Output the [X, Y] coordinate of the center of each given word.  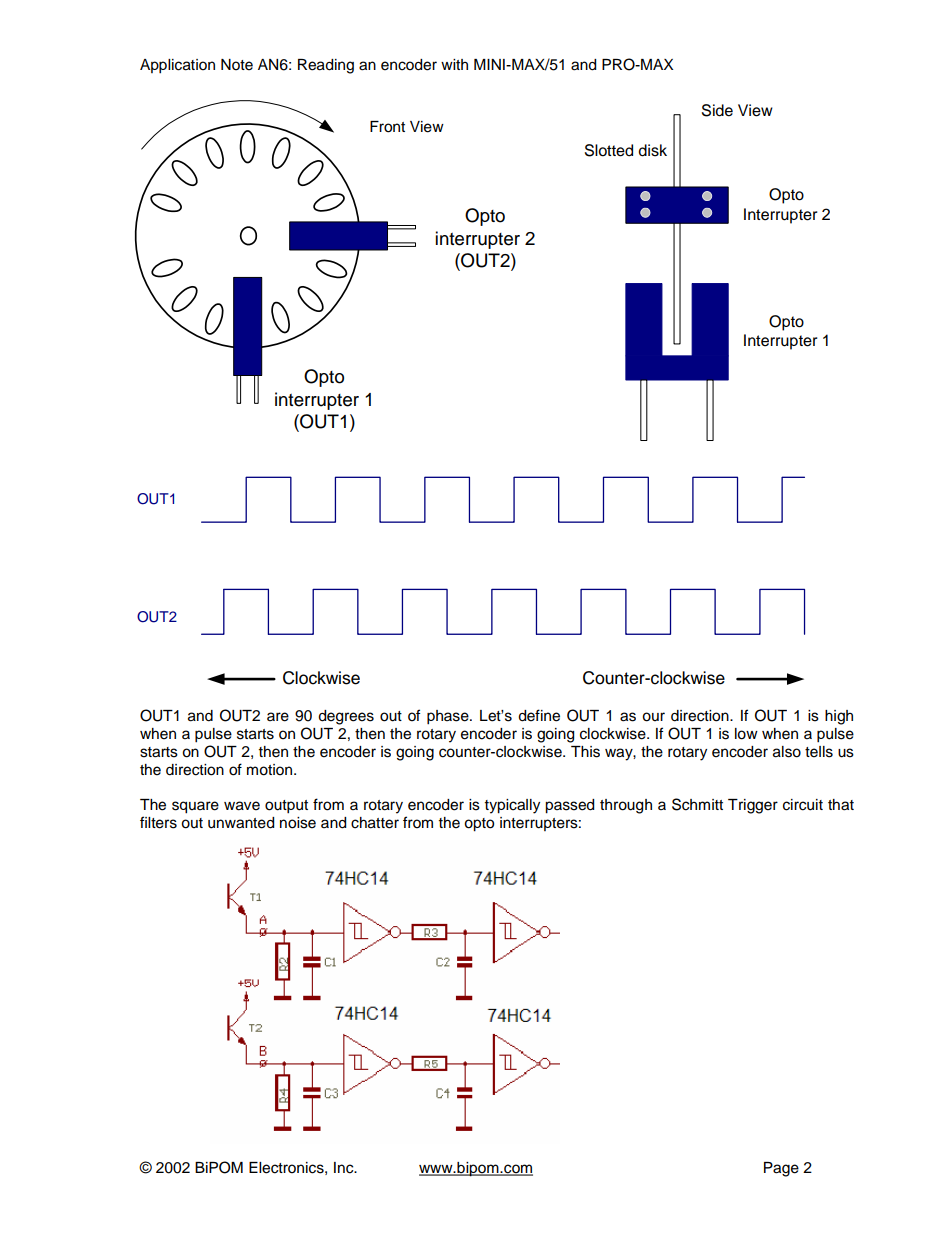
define [539, 715]
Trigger [753, 806]
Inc [345, 1168]
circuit [803, 805]
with [454, 64]
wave [242, 806]
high [839, 717]
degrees [346, 717]
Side [717, 110]
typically [512, 806]
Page [781, 1169]
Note [237, 65]
